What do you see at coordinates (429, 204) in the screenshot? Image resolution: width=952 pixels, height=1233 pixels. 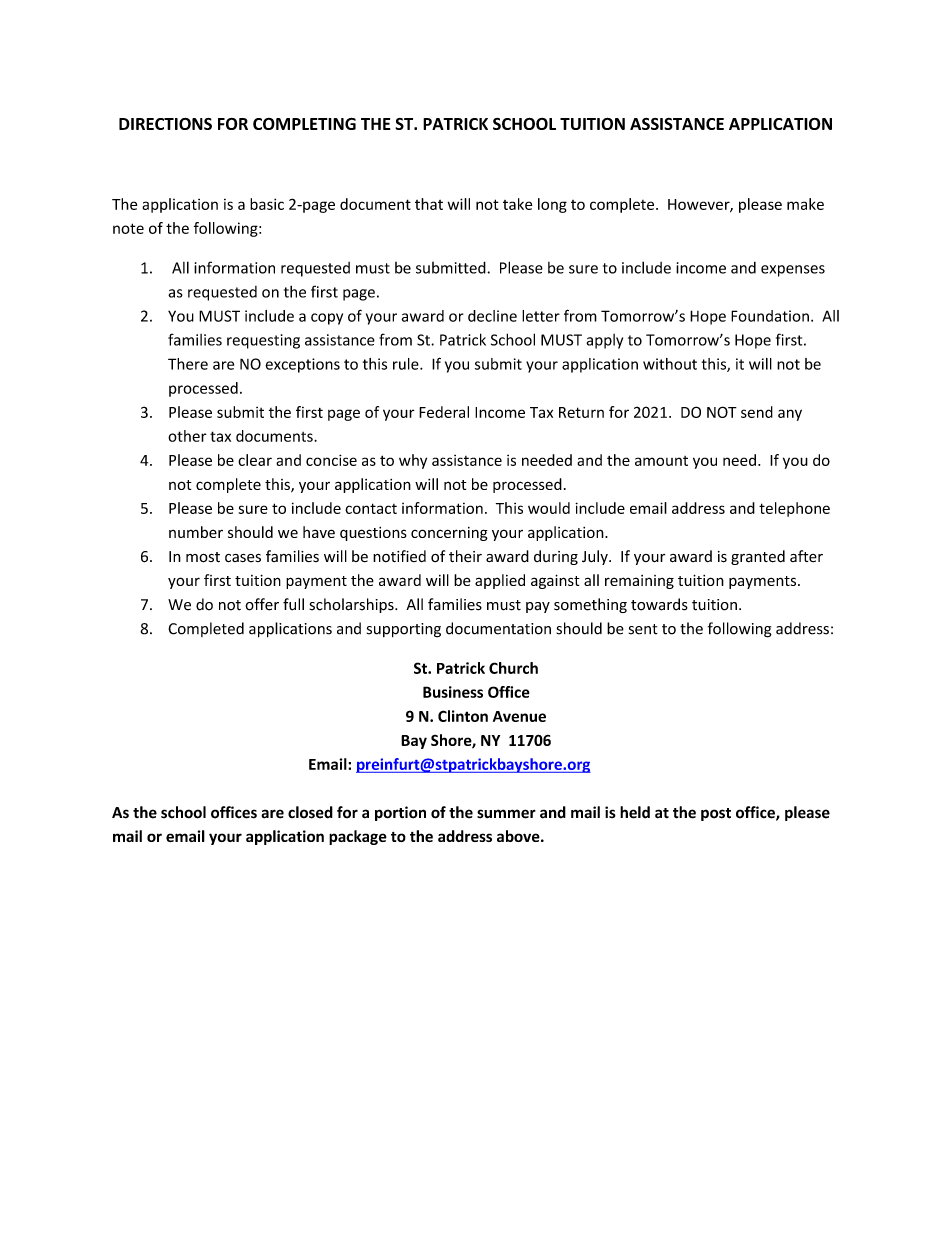 I see `that` at bounding box center [429, 204].
